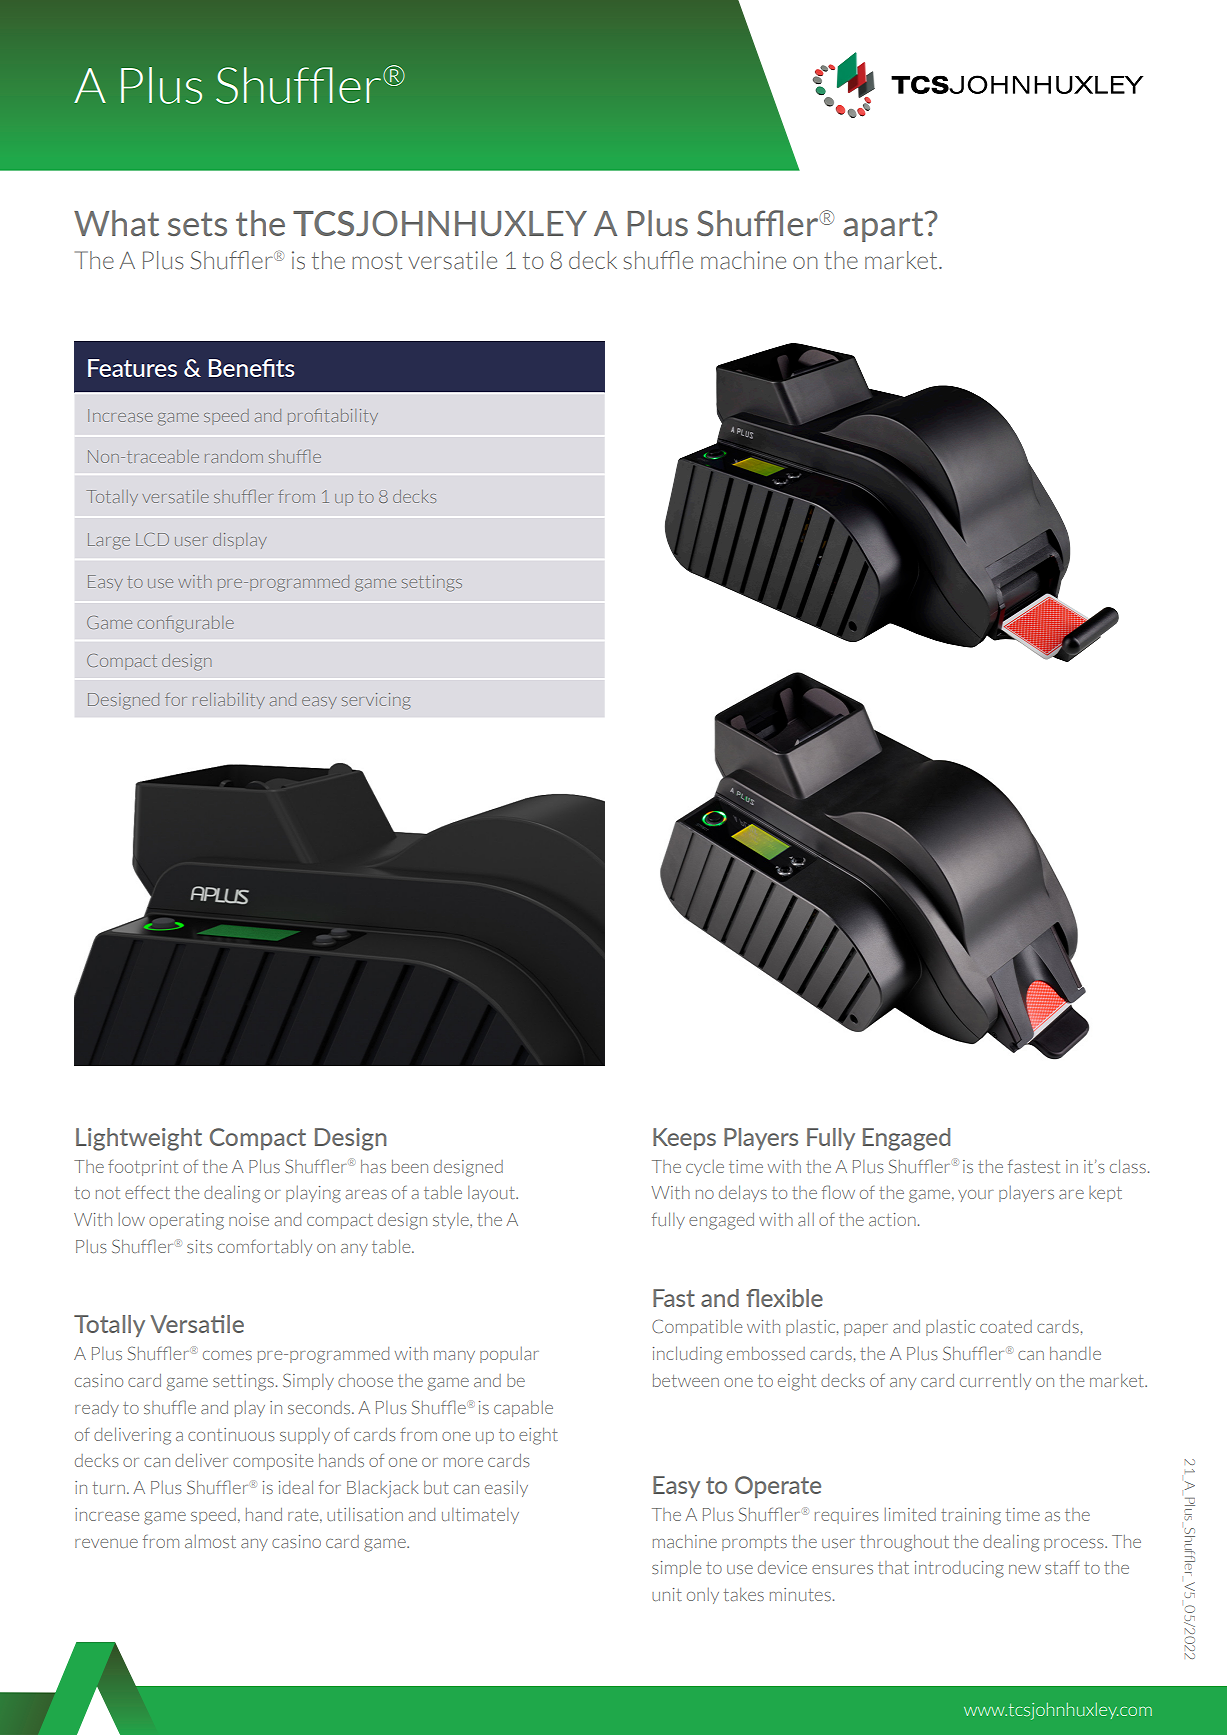 The width and height of the image is (1227, 1735). What do you see at coordinates (684, 1139) in the image?
I see `Keeps` at bounding box center [684, 1139].
